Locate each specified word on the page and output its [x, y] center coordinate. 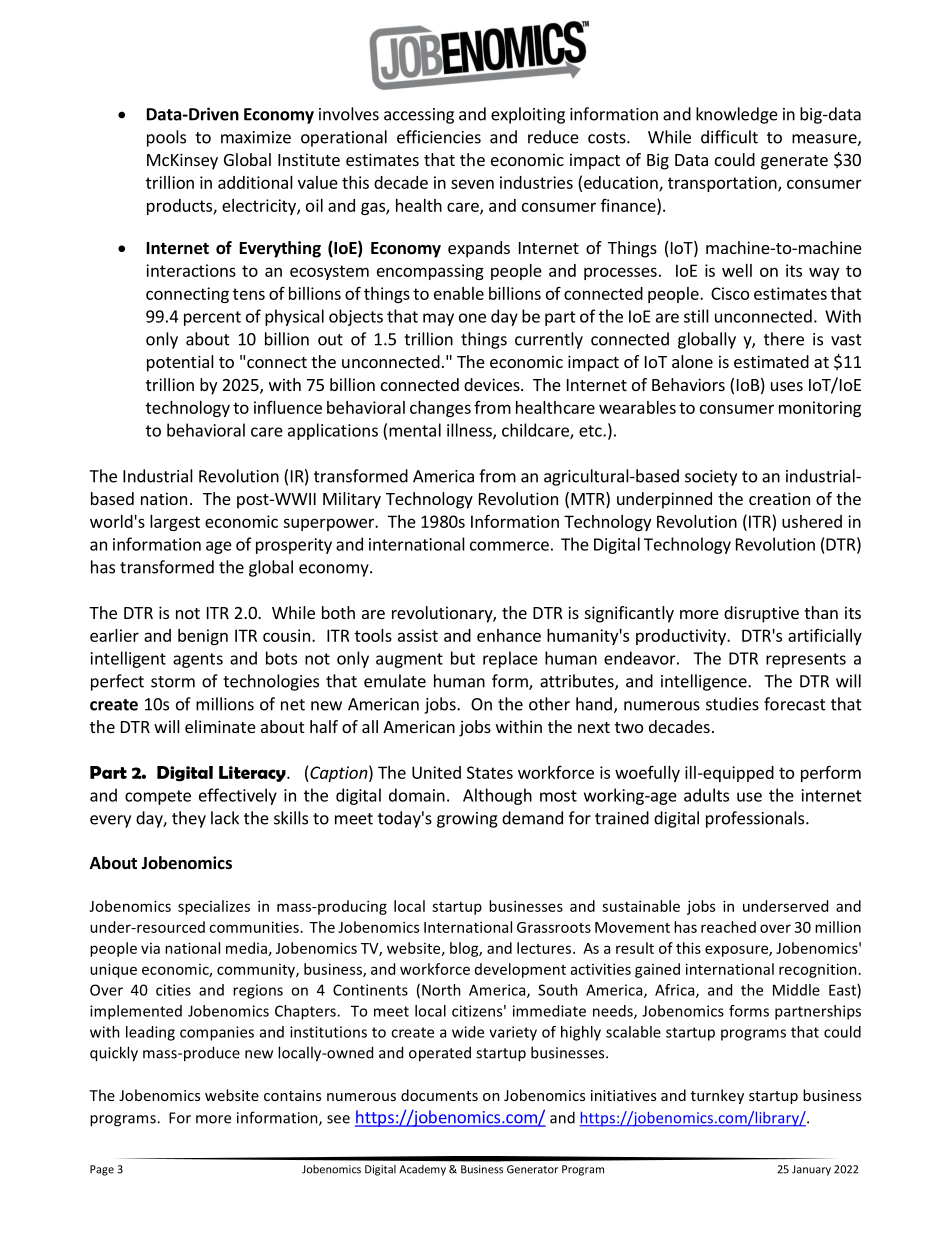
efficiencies [439, 137]
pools [166, 138]
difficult [729, 137]
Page [102, 1170]
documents [439, 1095]
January [811, 1170]
